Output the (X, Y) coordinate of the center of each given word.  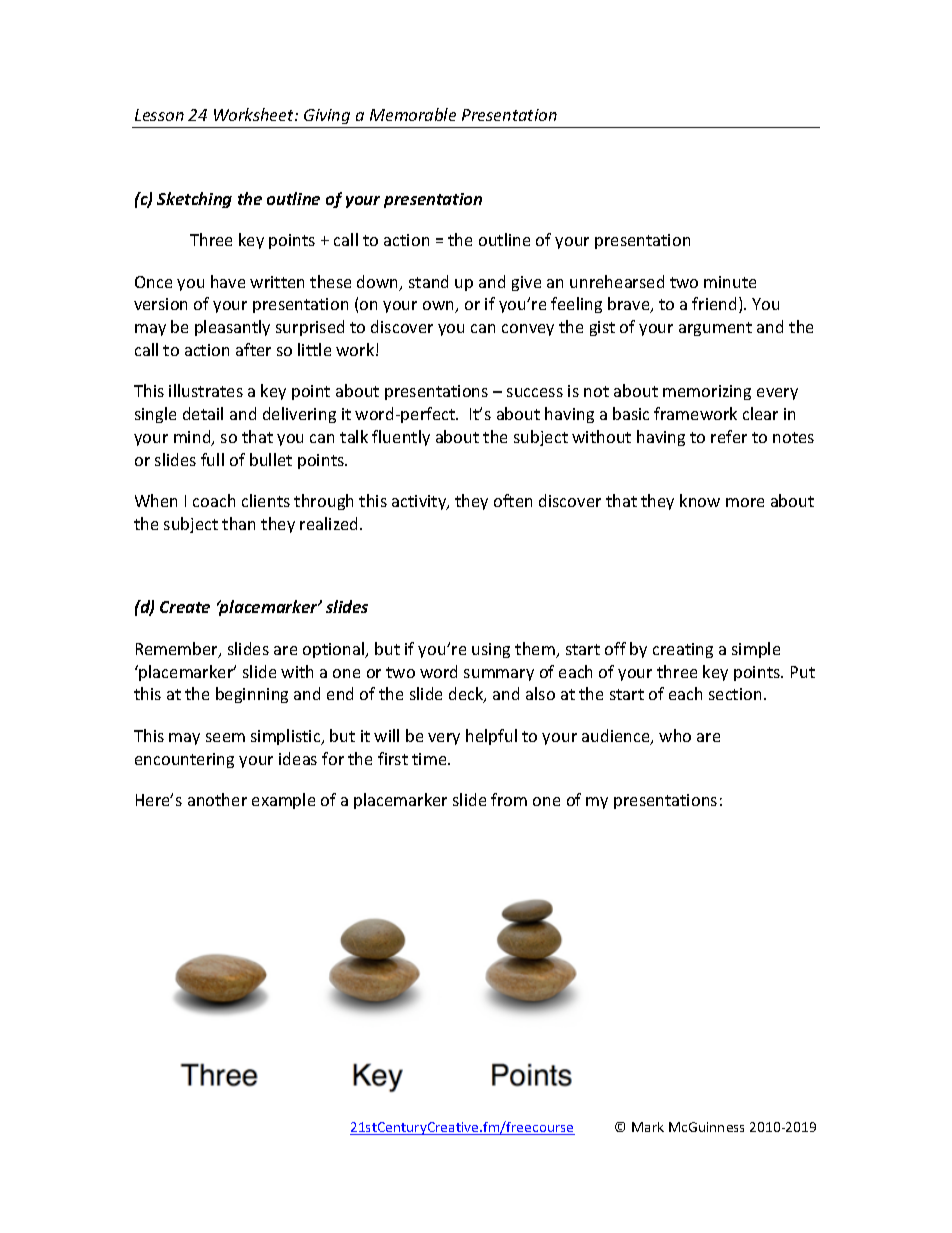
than (238, 523)
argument (715, 329)
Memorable (413, 114)
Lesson (159, 115)
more (745, 502)
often (513, 500)
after (253, 349)
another (217, 799)
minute (730, 282)
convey (528, 330)
